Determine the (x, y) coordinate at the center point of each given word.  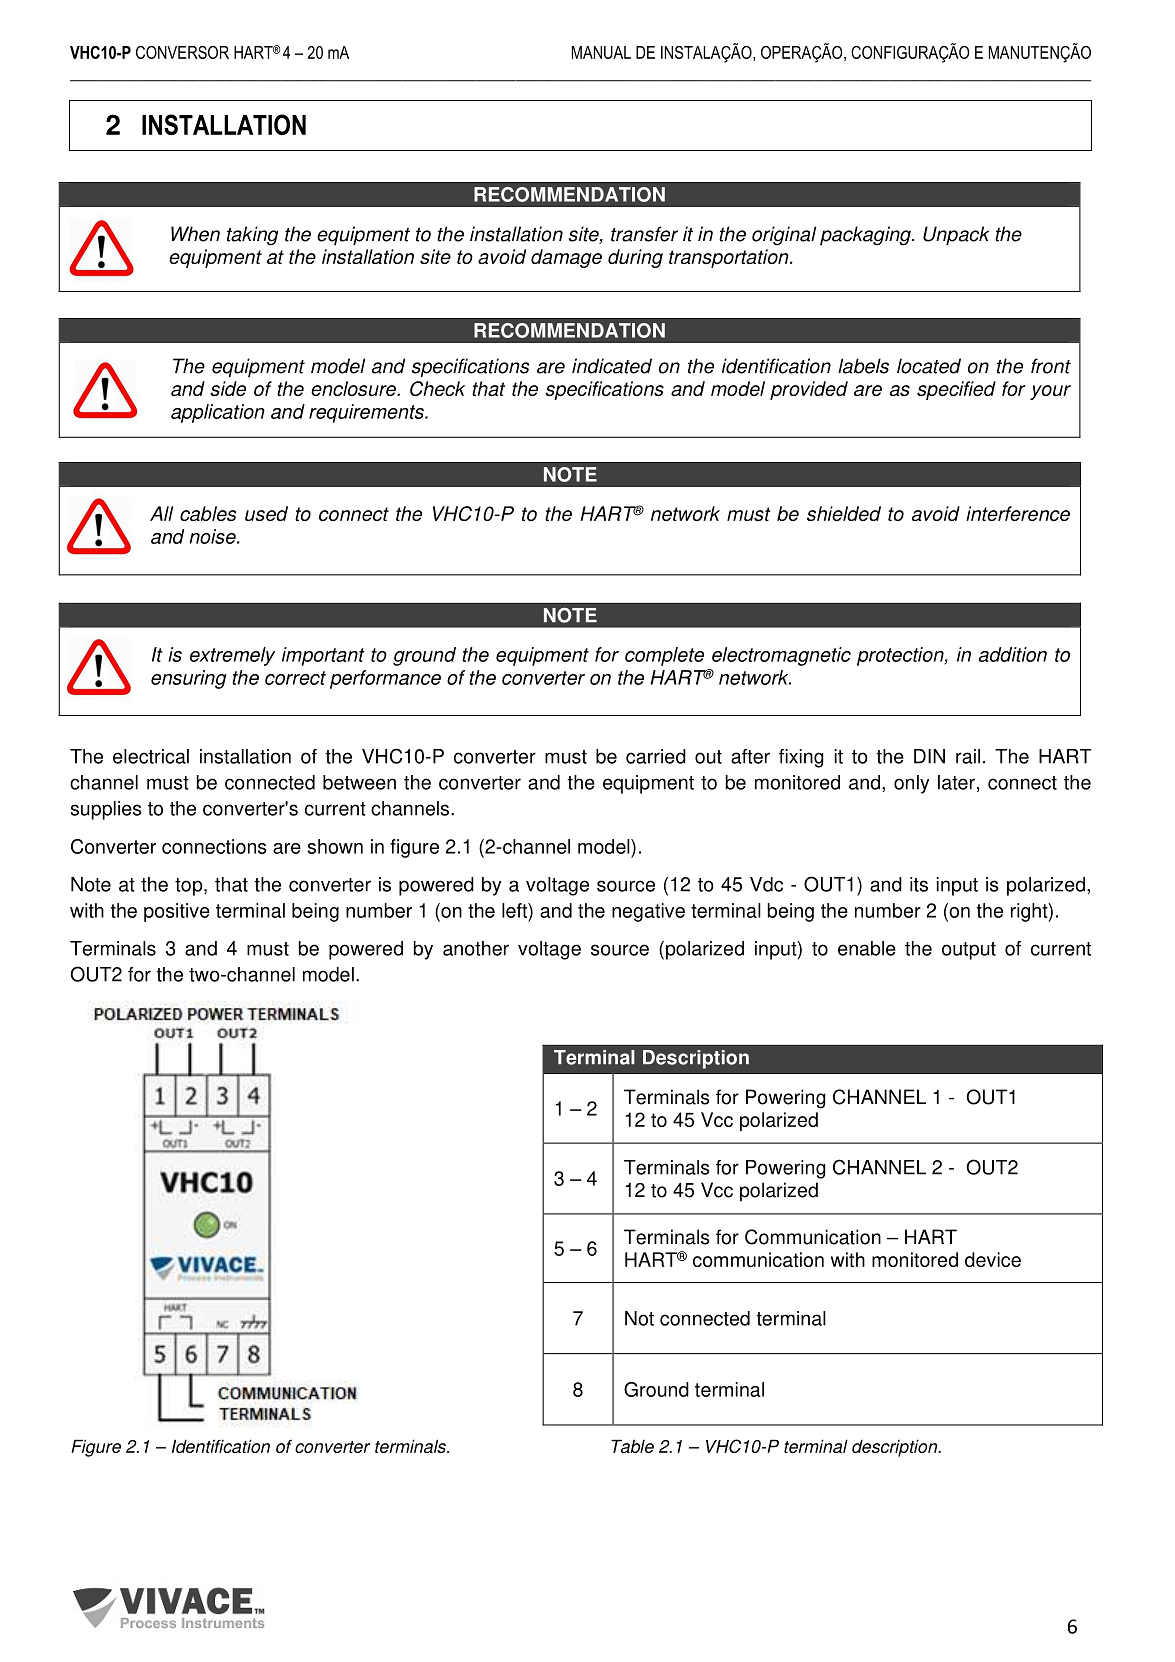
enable (867, 948)
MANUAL (601, 52)
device (993, 1259)
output (969, 951)
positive (177, 912)
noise (214, 536)
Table (632, 1446)
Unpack (956, 235)
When (195, 234)
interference (1018, 513)
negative (648, 912)
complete (664, 656)
